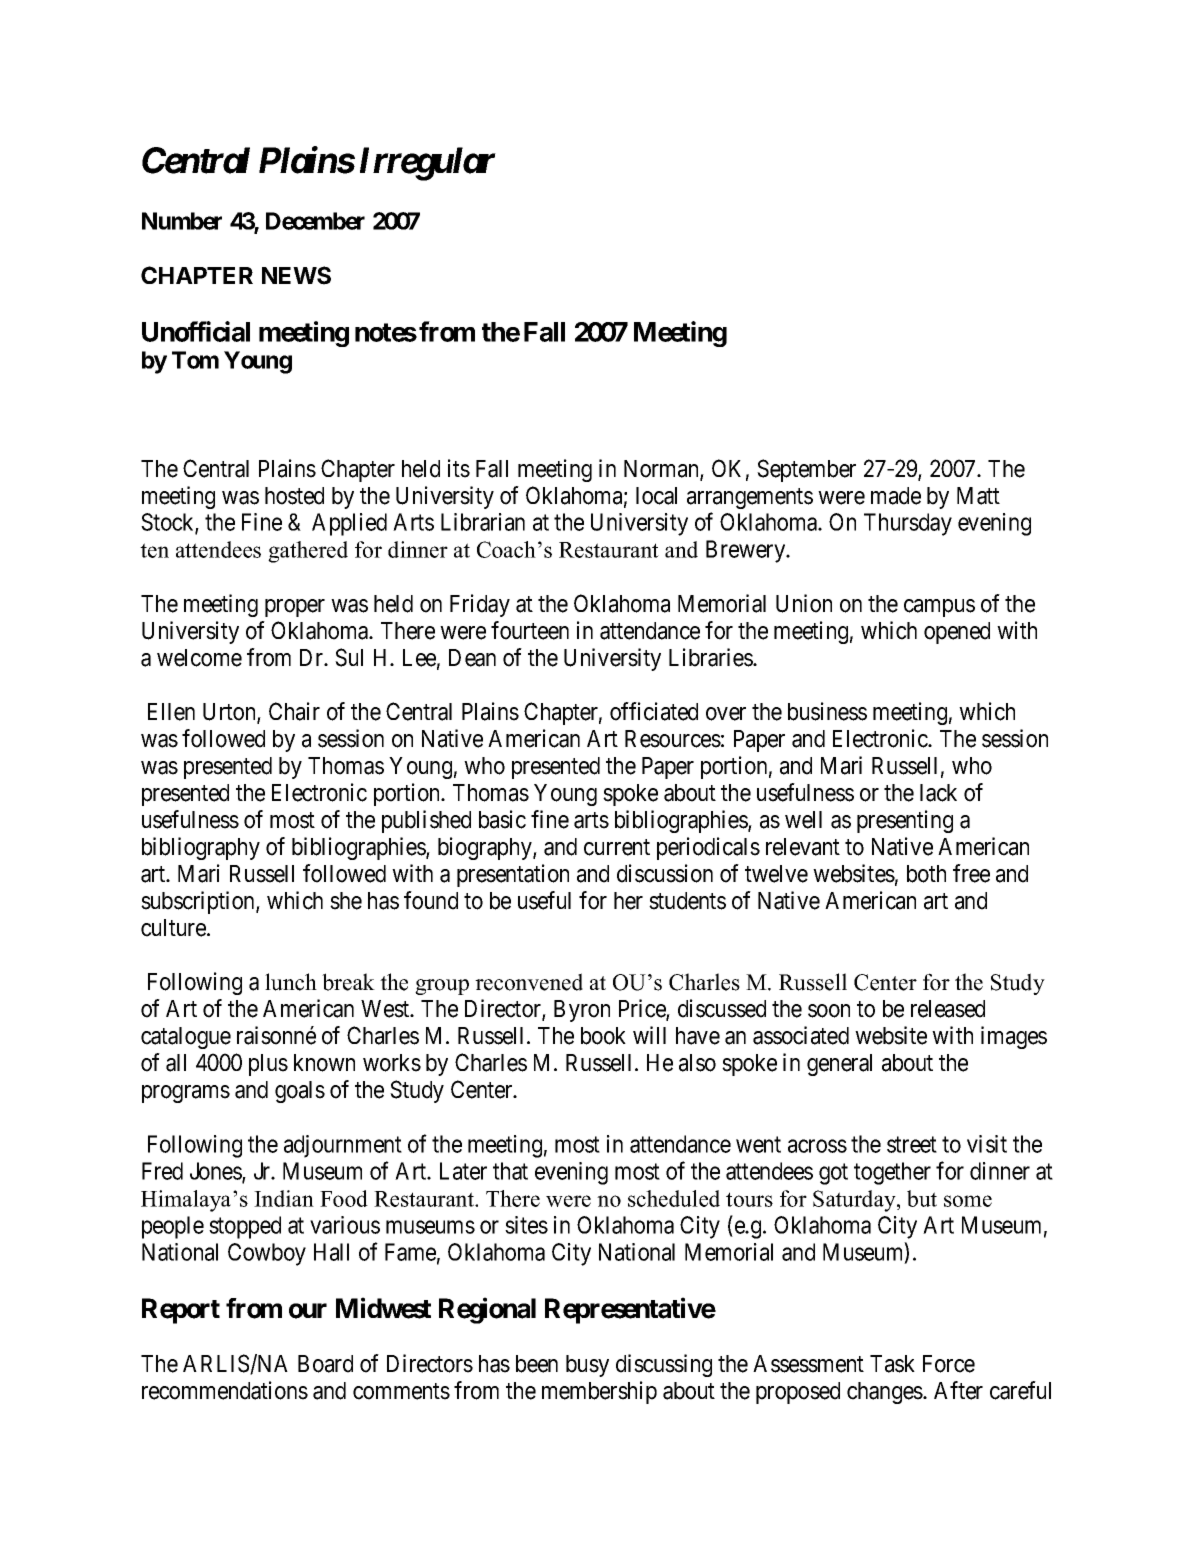  Describe the element at coordinates (428, 164) in the screenshot. I see `Irregular` at that location.
